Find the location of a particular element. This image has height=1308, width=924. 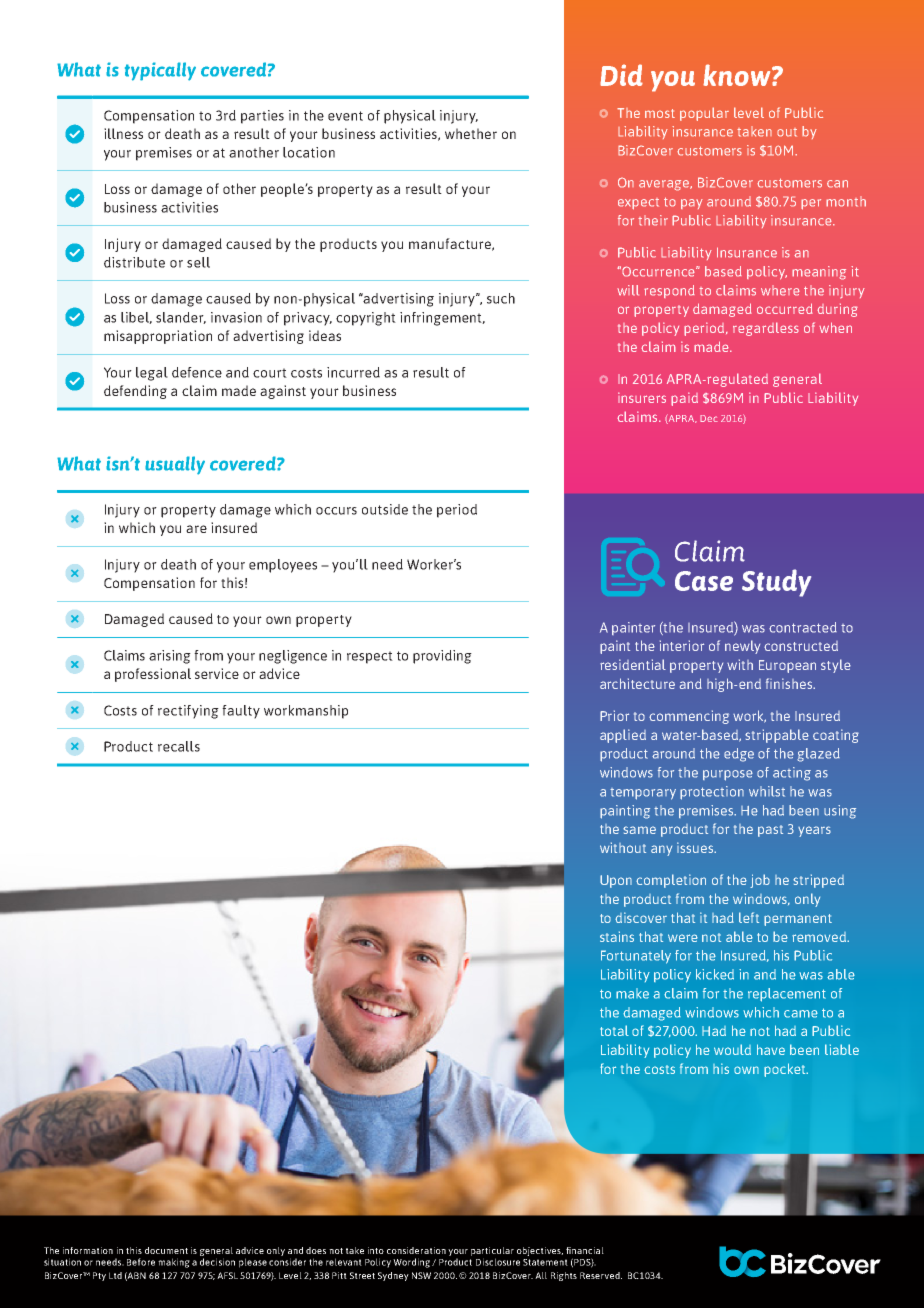

popular is located at coordinates (704, 114).
